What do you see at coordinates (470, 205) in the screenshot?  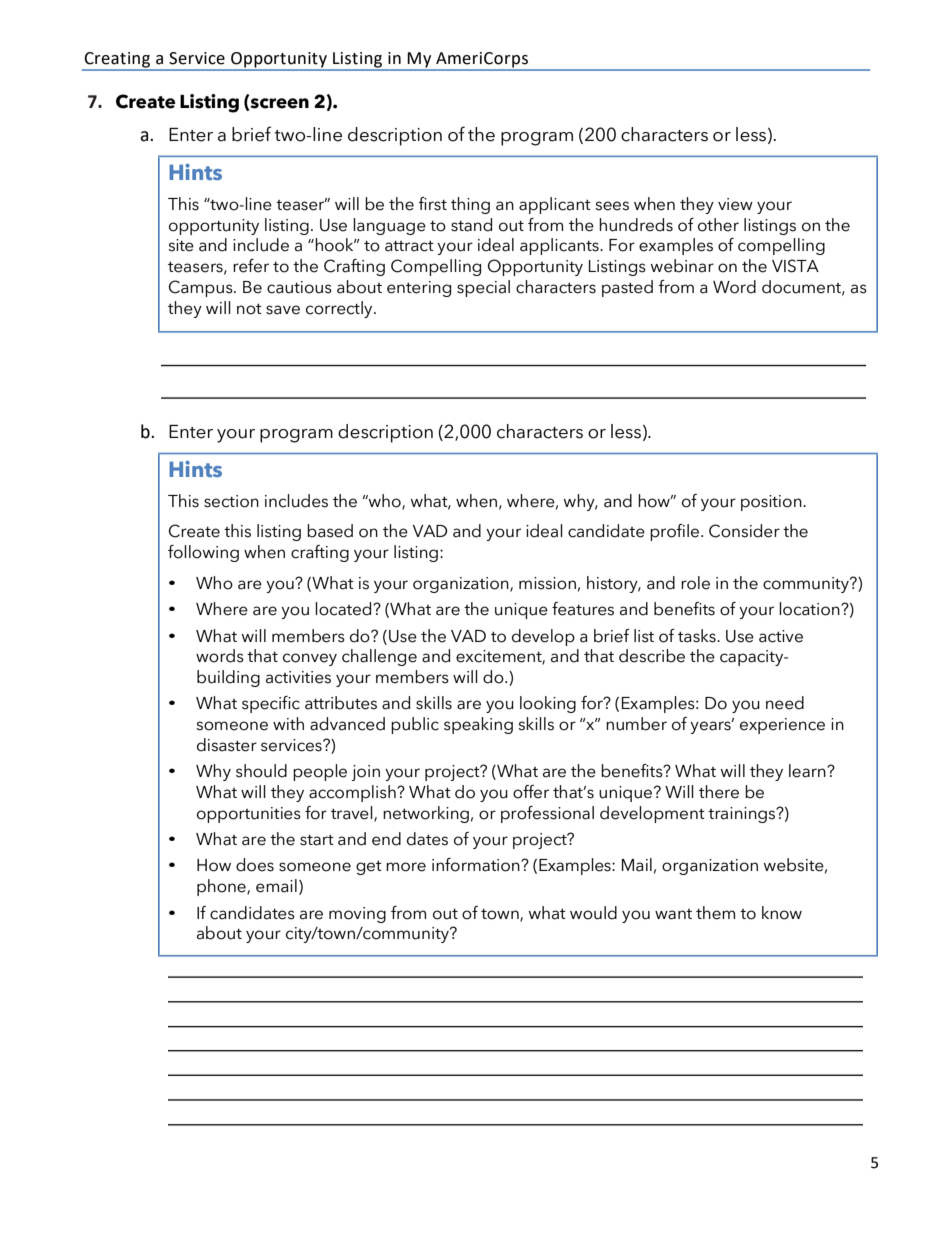 I see `thing` at bounding box center [470, 205].
